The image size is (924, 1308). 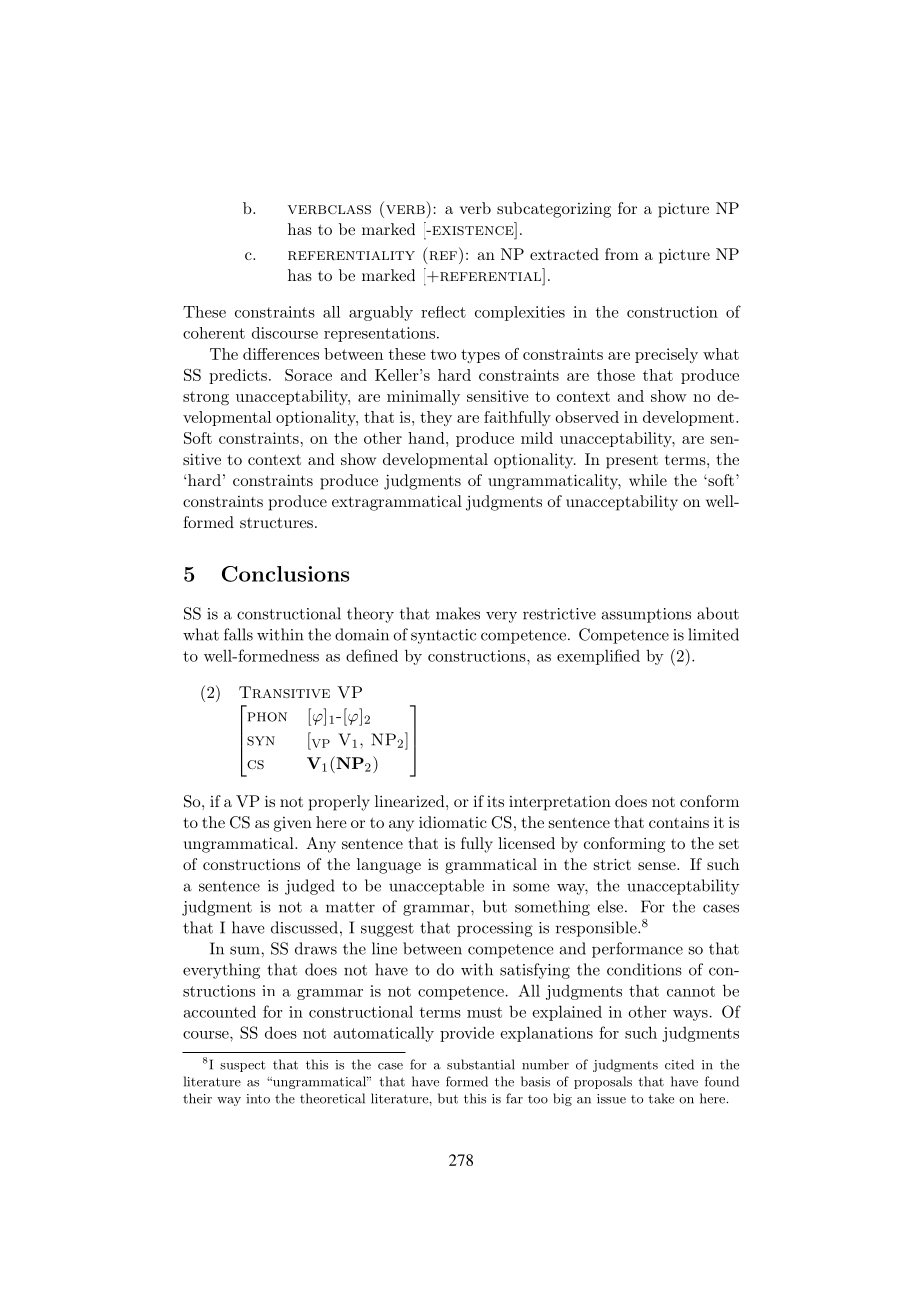 I want to click on syntactic, so click(x=443, y=636).
